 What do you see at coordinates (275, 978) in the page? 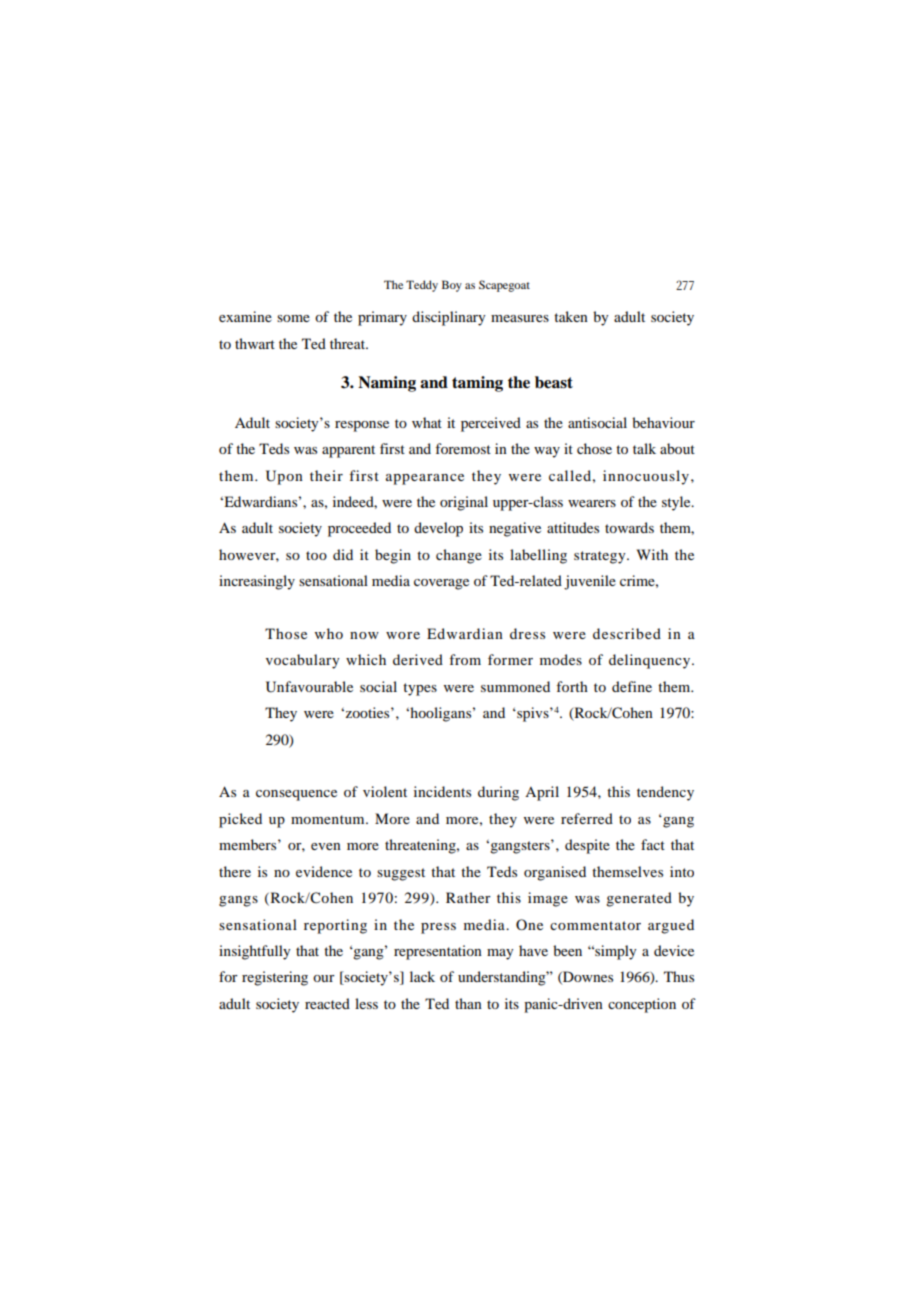
I see `registering` at bounding box center [275, 978].
